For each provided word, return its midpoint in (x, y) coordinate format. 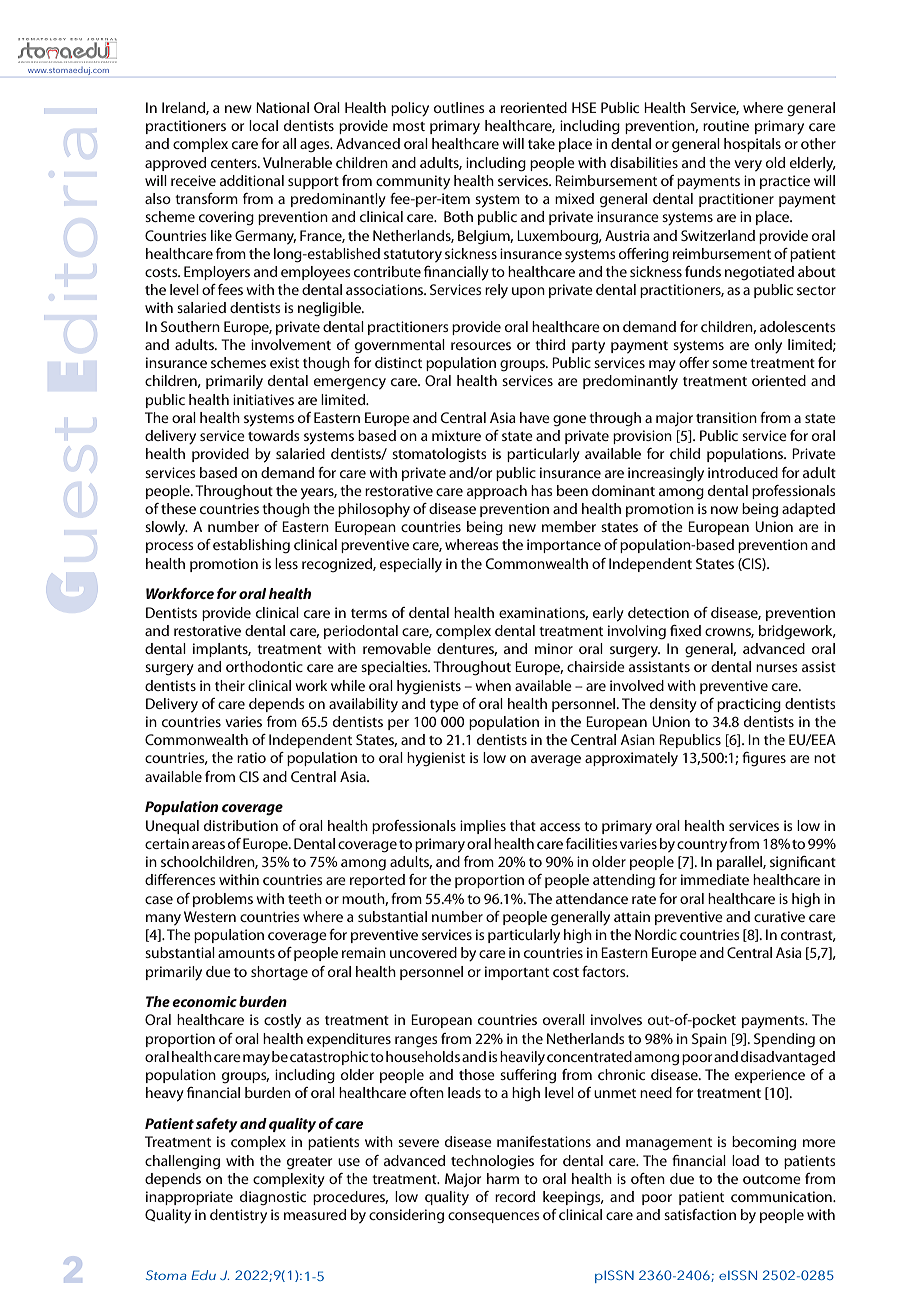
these (178, 508)
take (541, 143)
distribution (241, 825)
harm (503, 1178)
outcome (772, 1179)
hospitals (752, 145)
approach (497, 492)
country (702, 846)
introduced (743, 472)
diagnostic (273, 1198)
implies (483, 827)
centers (235, 163)
